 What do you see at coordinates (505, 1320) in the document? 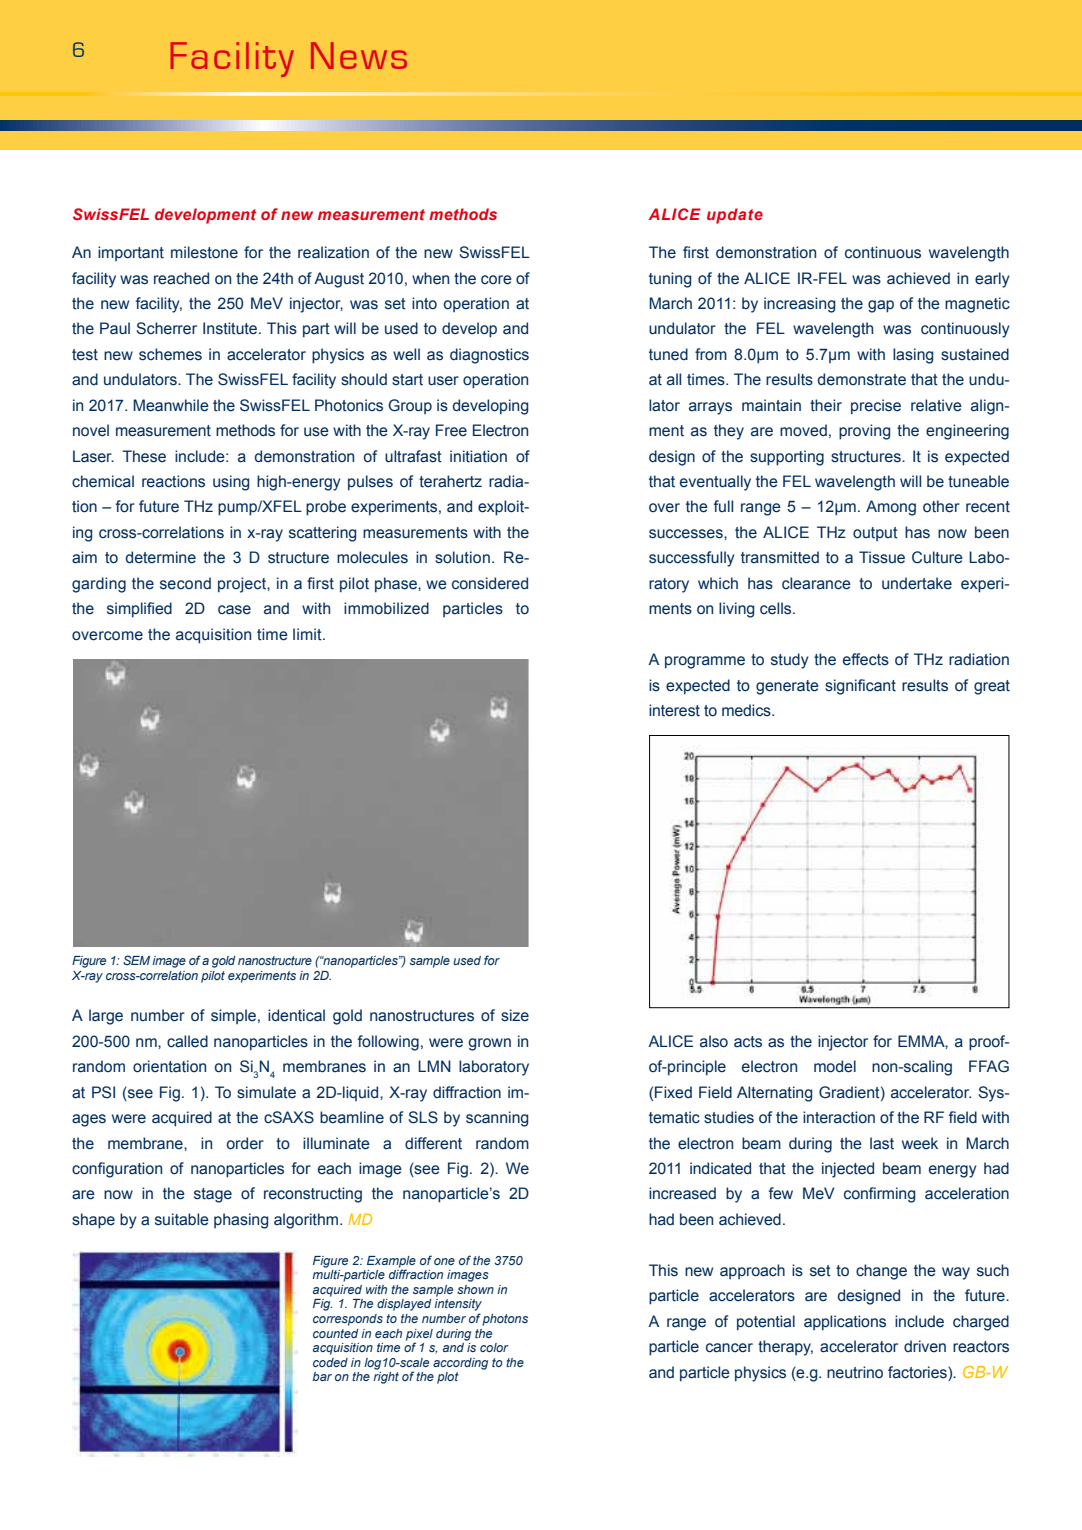
I see `photons` at bounding box center [505, 1320].
